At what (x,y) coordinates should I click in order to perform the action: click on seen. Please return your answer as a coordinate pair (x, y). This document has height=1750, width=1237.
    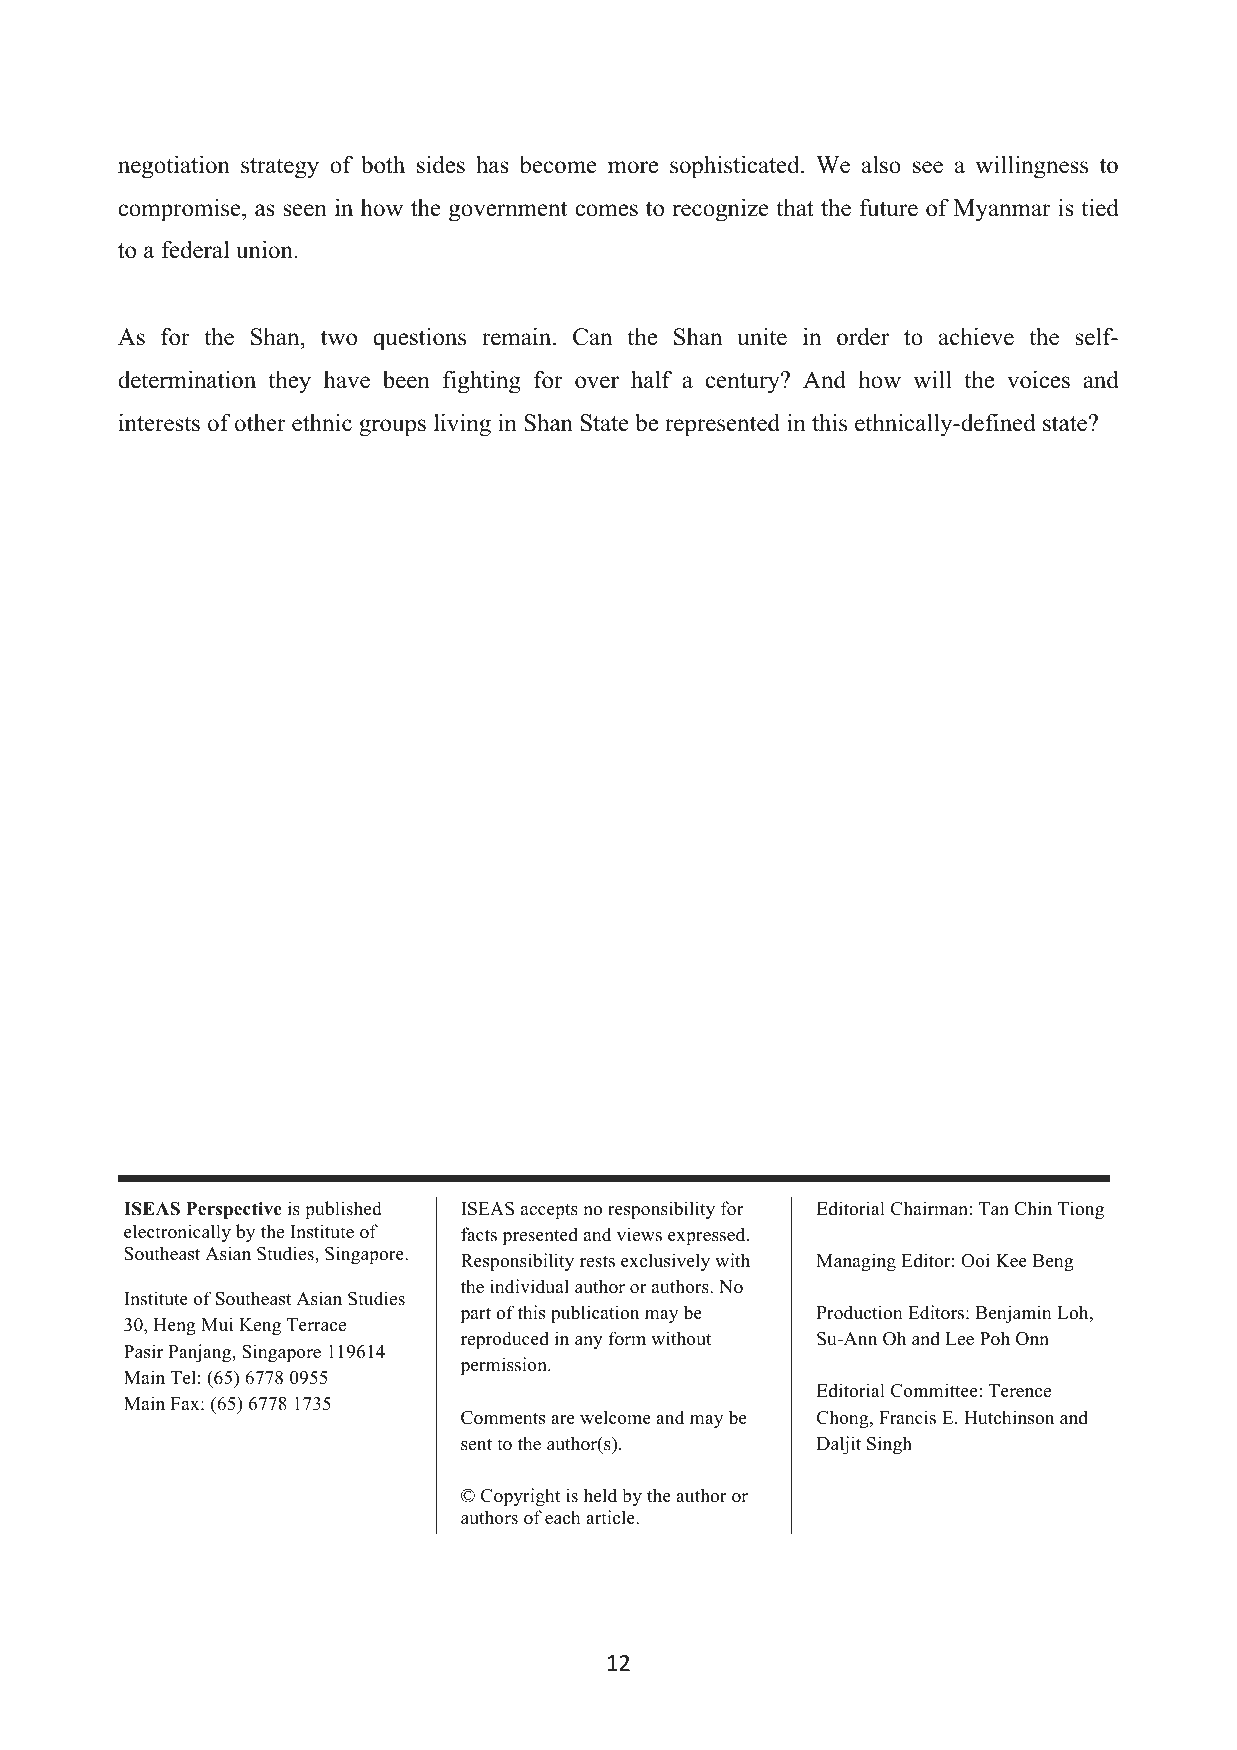
    Looking at the image, I should click on (305, 210).
